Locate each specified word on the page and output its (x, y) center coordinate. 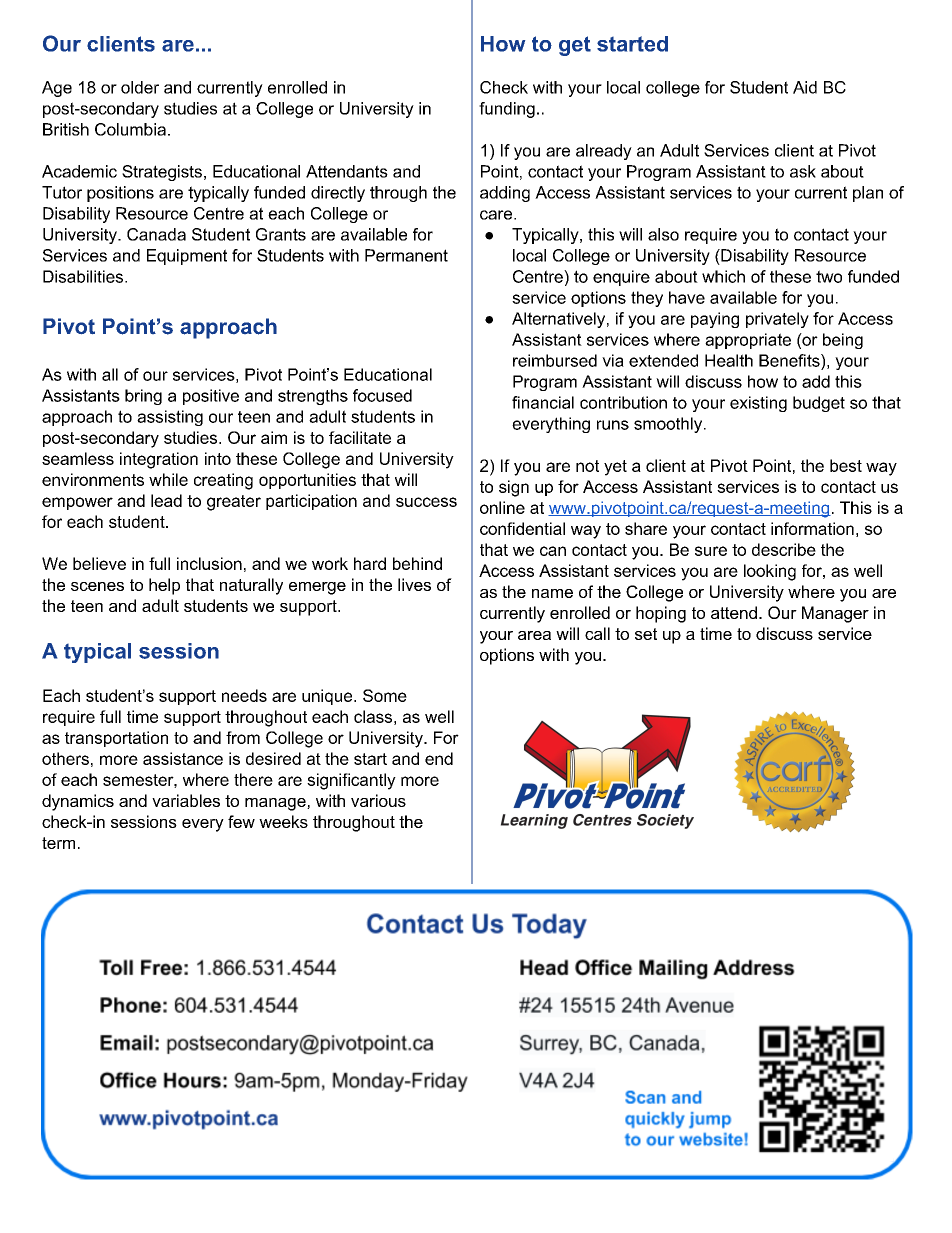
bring (143, 397)
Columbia (130, 129)
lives (414, 584)
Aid (805, 87)
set (646, 634)
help (164, 586)
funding (507, 110)
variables (186, 800)
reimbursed (555, 360)
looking (770, 572)
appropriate (748, 341)
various (378, 800)
